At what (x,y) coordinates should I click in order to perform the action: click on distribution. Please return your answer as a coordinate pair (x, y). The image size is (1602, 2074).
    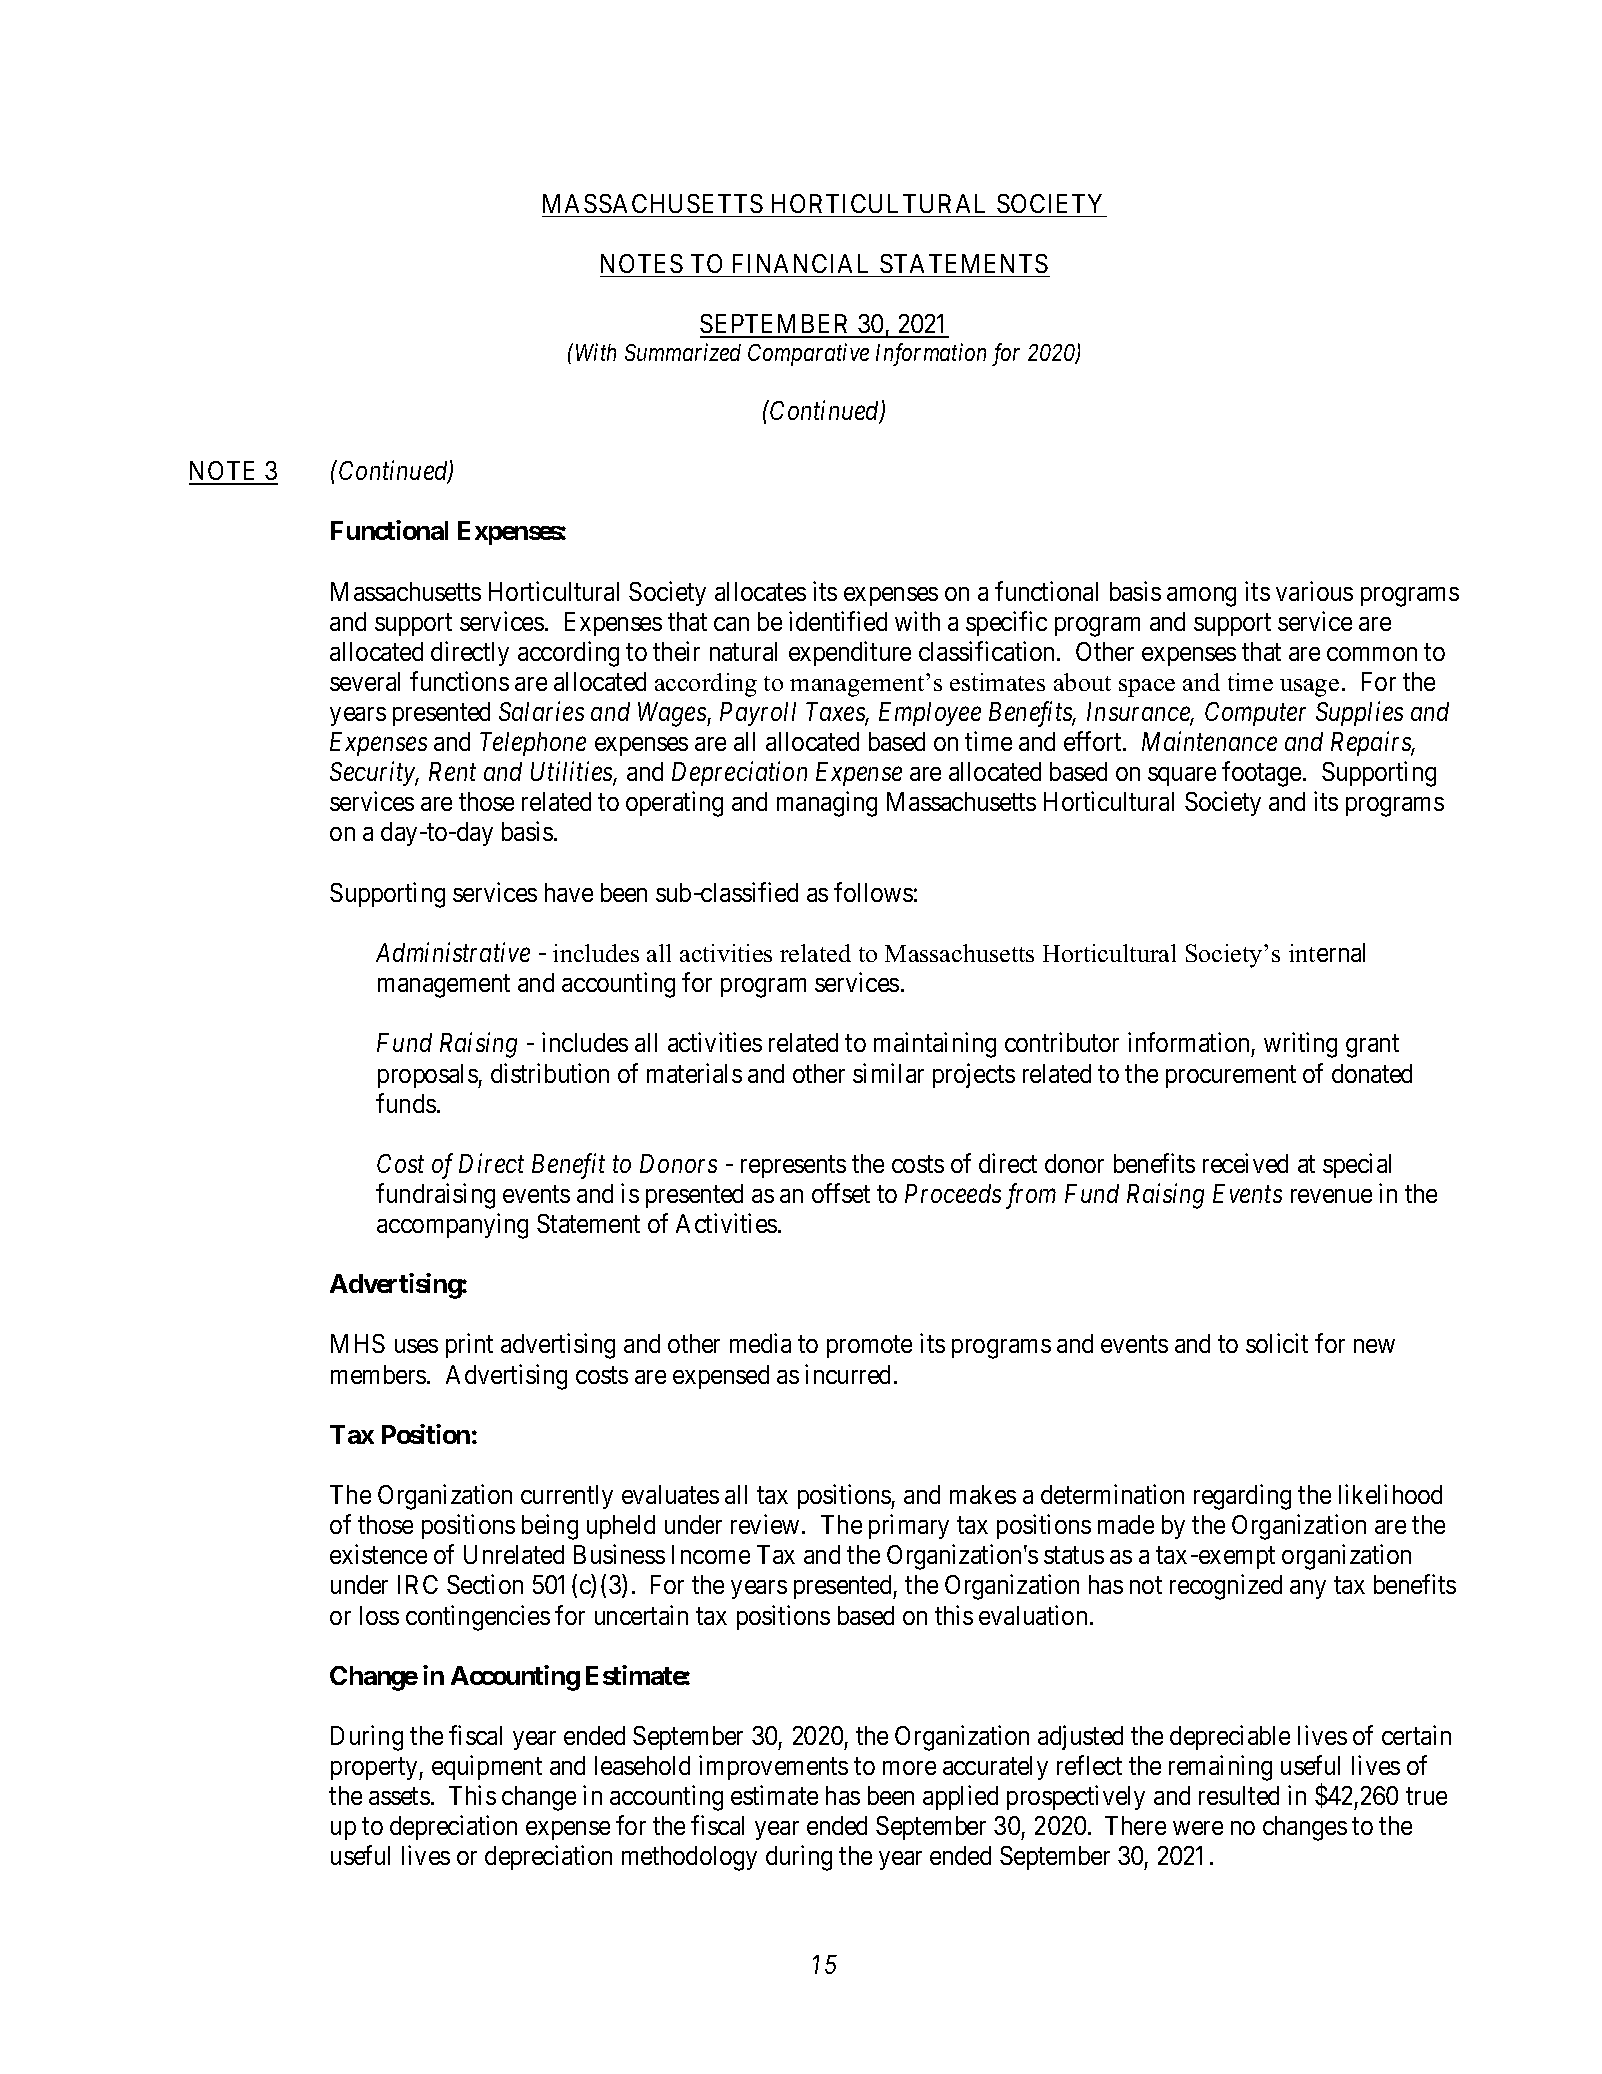
    Looking at the image, I should click on (550, 1073).
